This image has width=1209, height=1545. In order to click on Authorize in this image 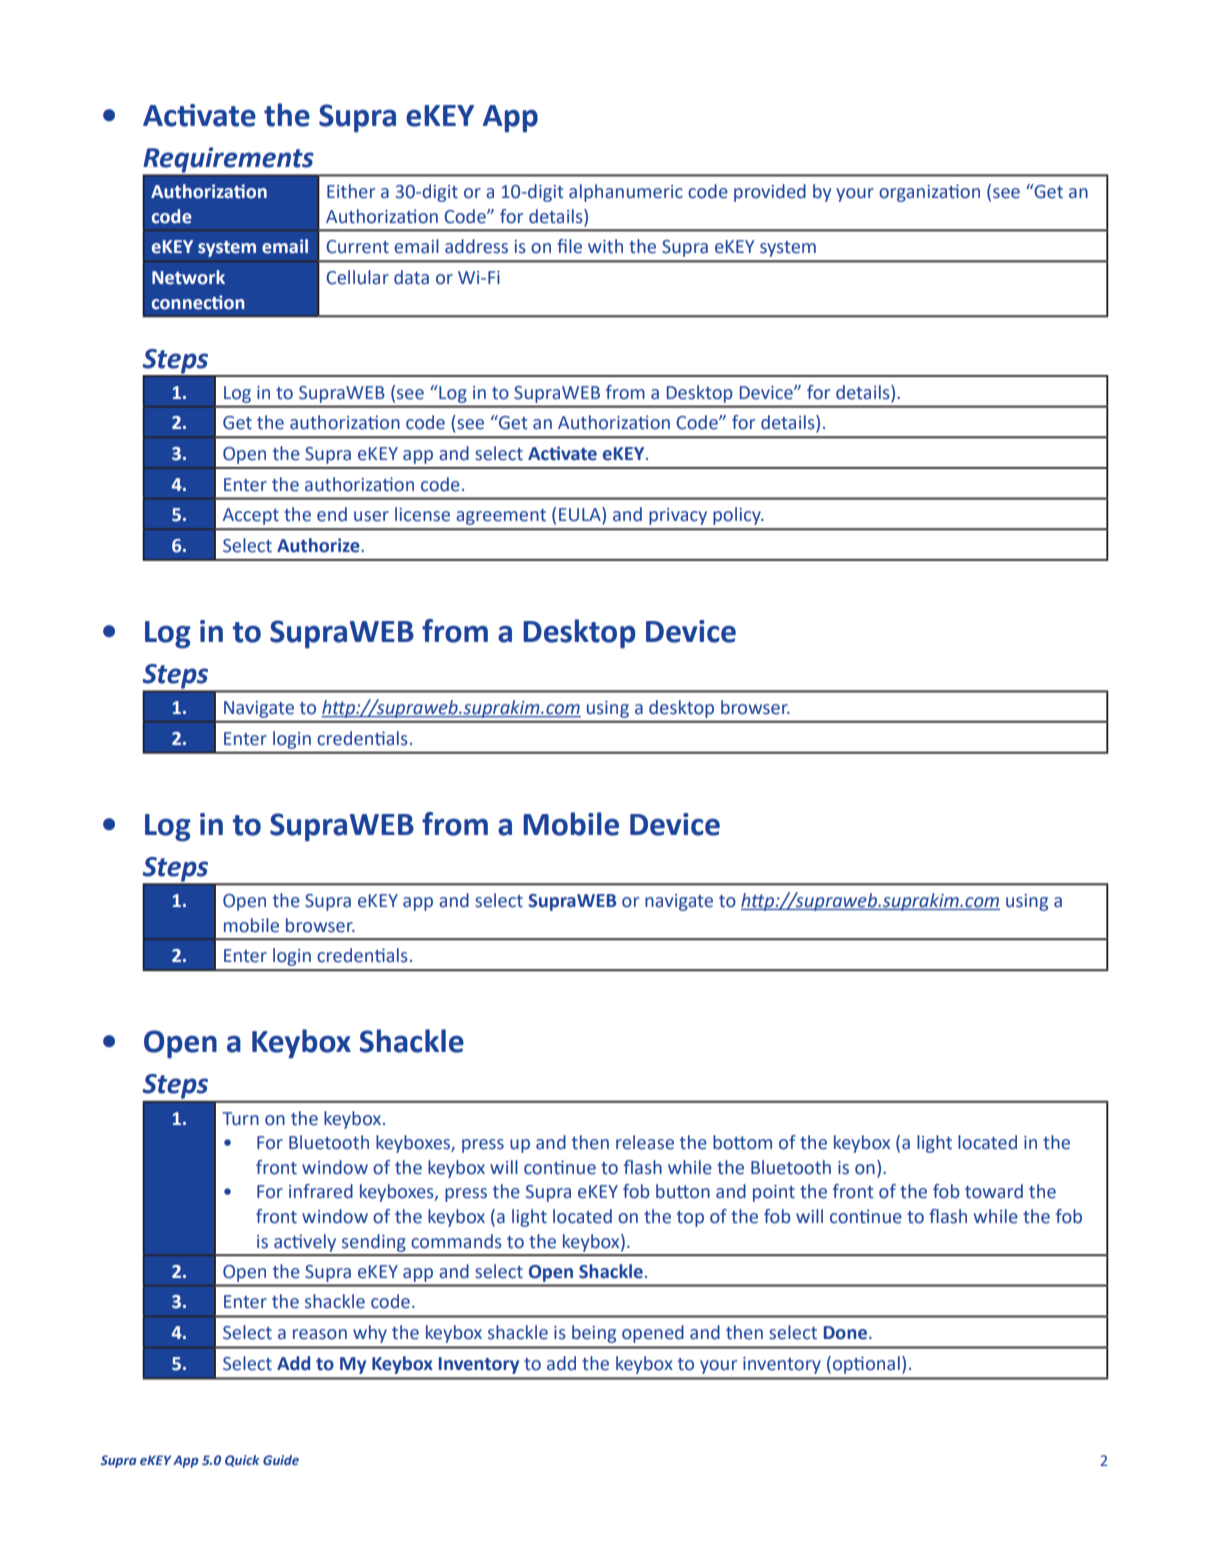, I will do `click(319, 545)`.
